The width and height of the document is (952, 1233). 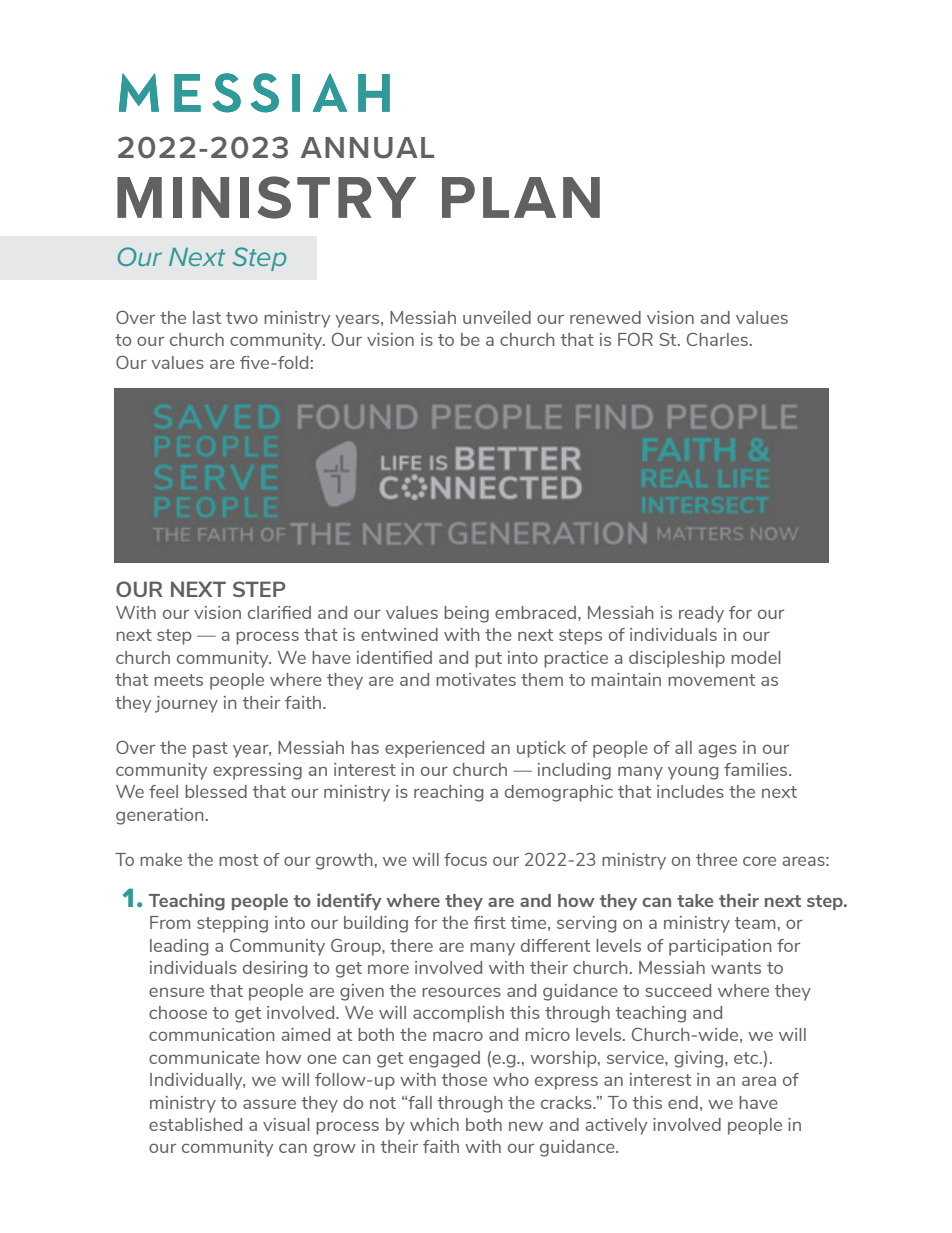 What do you see at coordinates (448, 793) in the document?
I see `reaching` at bounding box center [448, 793].
